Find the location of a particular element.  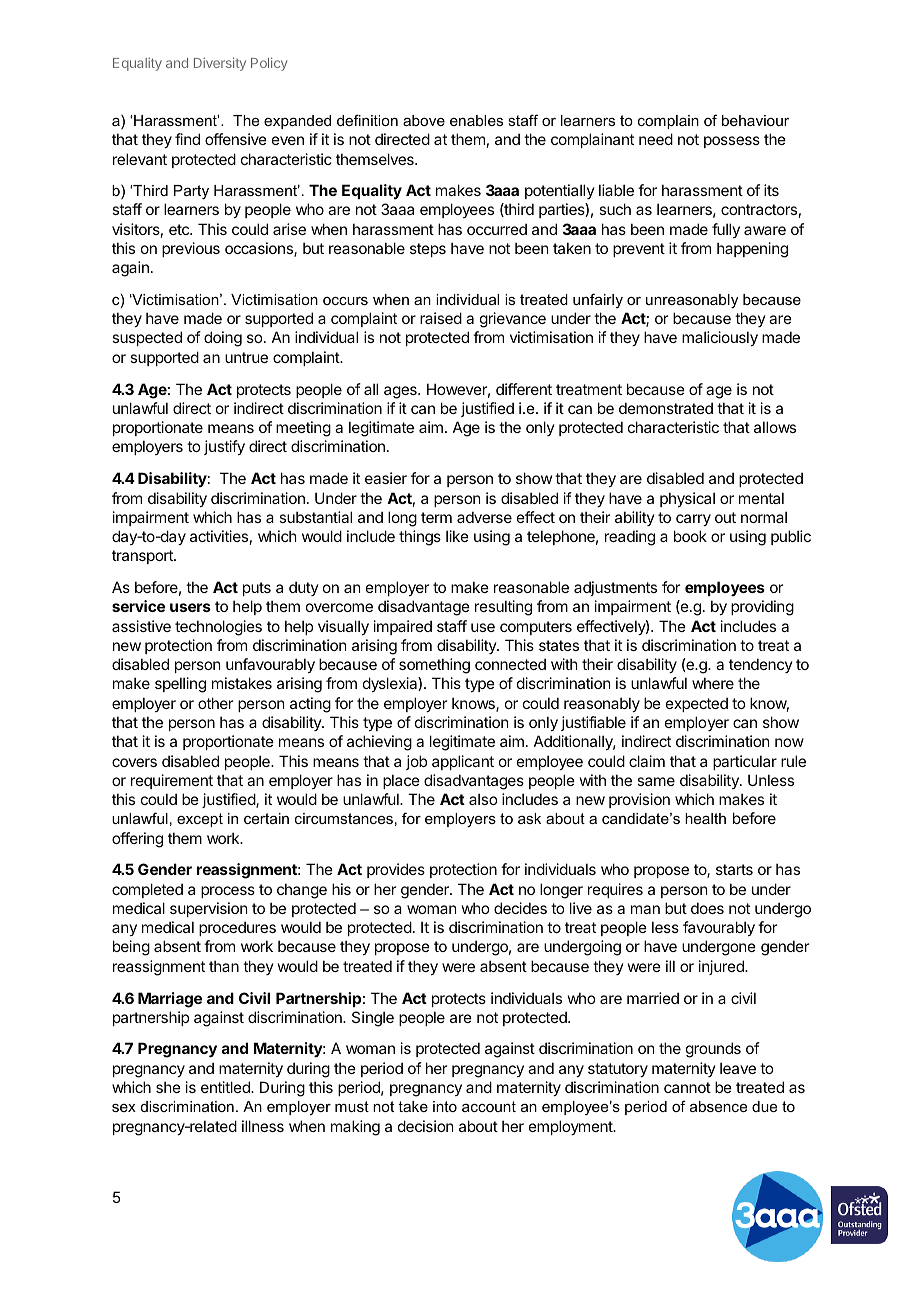

raised is located at coordinates (441, 318).
